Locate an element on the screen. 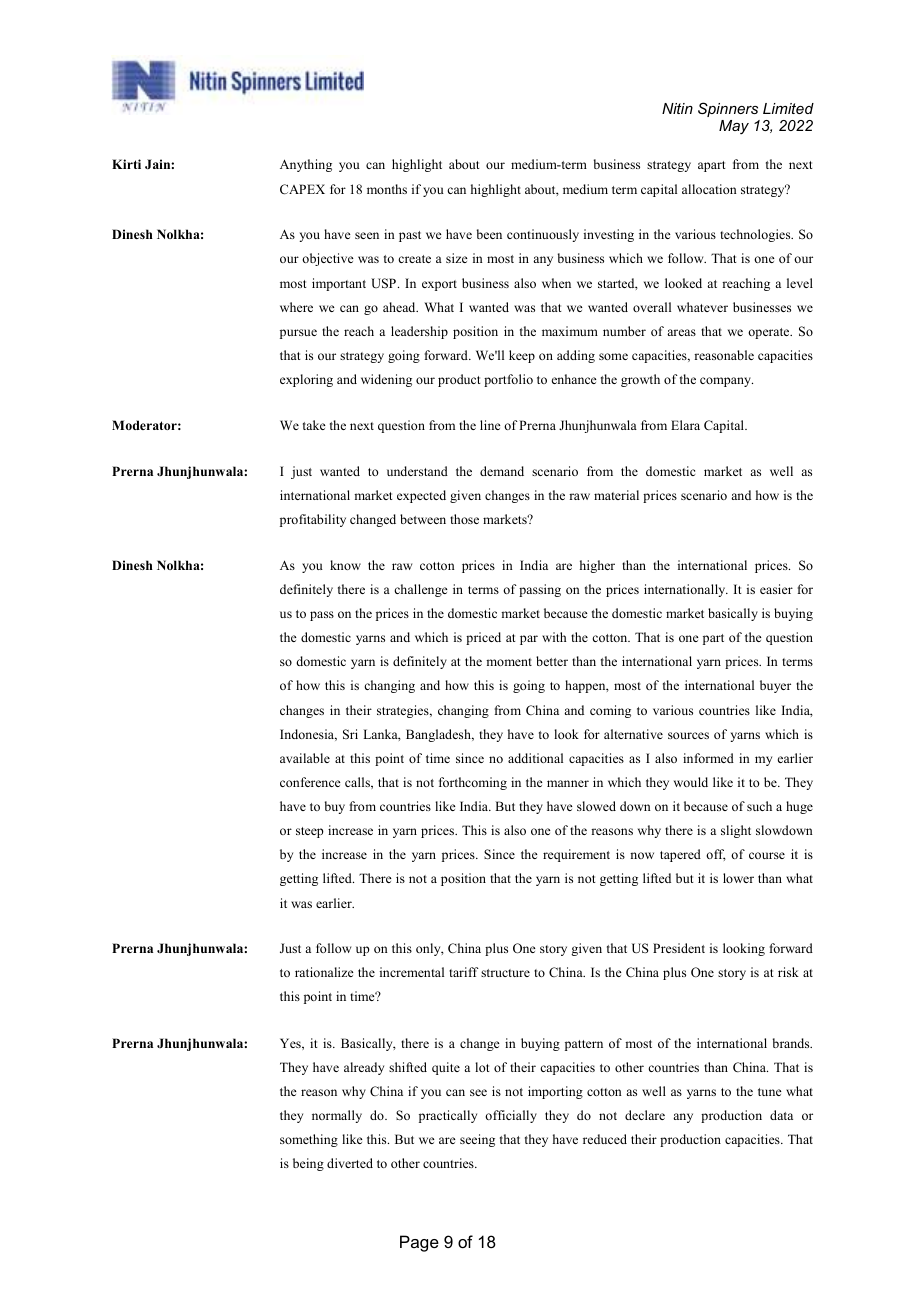 The width and height of the screenshot is (924, 1308). better is located at coordinates (552, 661).
